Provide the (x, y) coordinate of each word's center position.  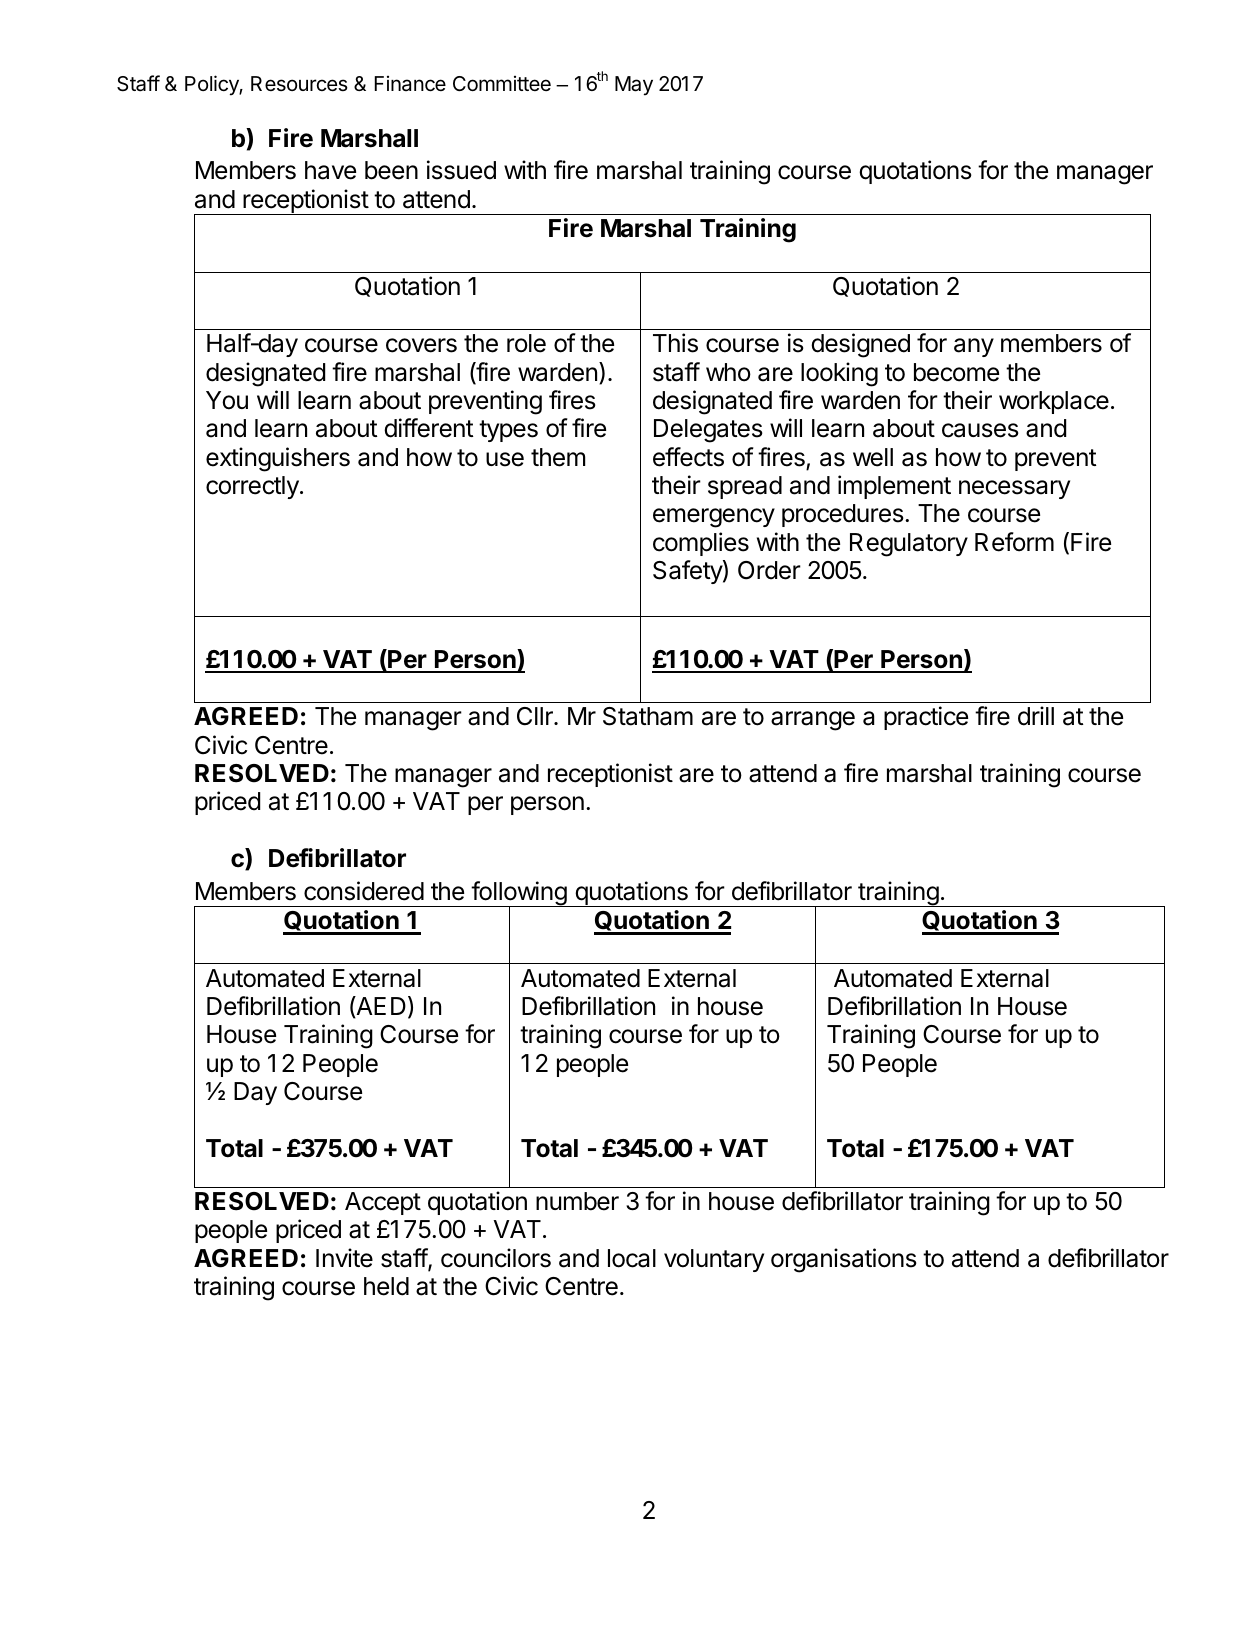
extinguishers (278, 459)
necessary (1014, 489)
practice (926, 718)
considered (364, 891)
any (974, 347)
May (634, 86)
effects (688, 457)
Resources (299, 84)
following (519, 894)
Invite (344, 1258)
